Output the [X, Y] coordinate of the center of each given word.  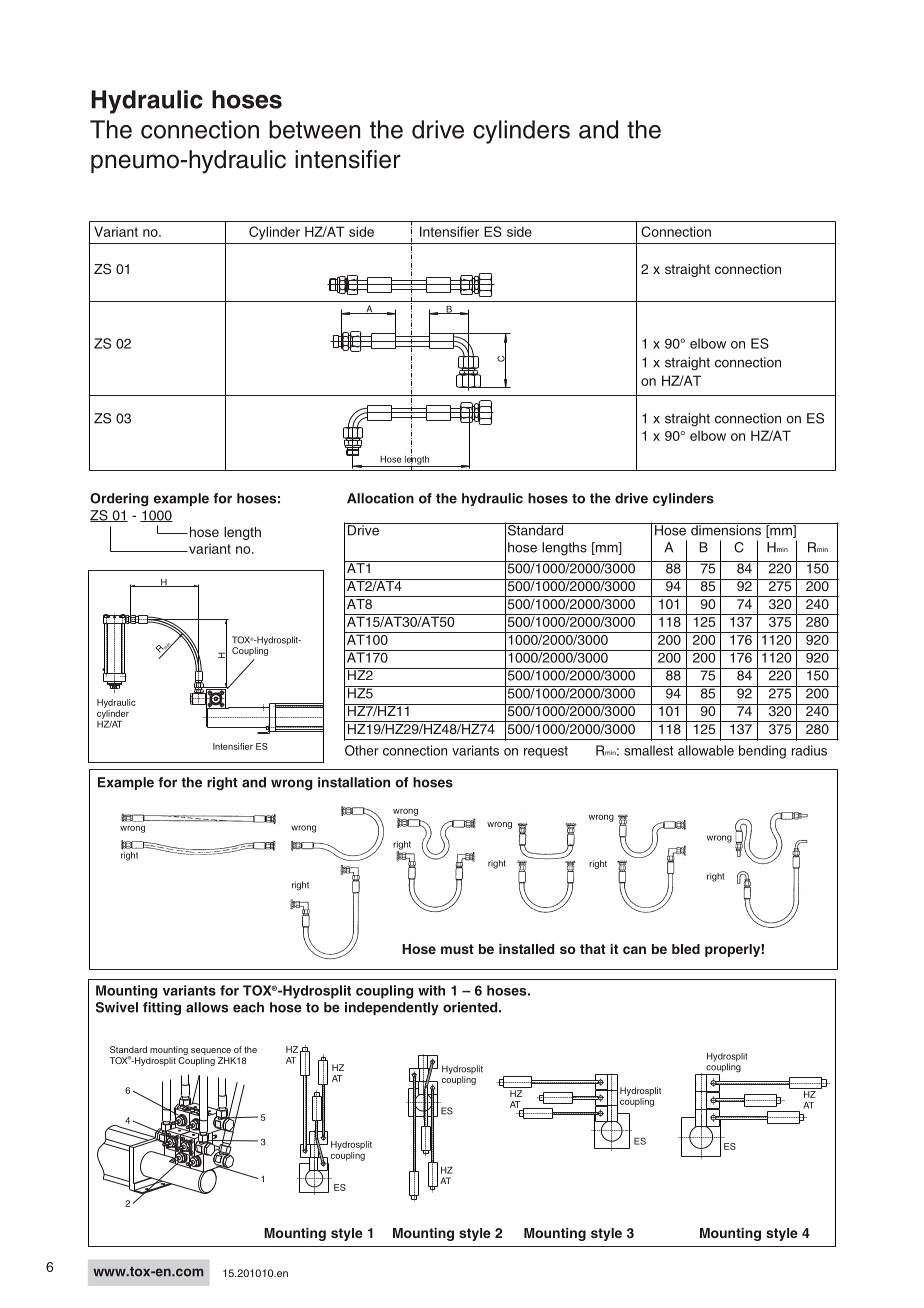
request [546, 752]
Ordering [119, 500]
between [314, 129]
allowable [706, 750]
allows [207, 1007]
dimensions [726, 529]
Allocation [380, 498]
